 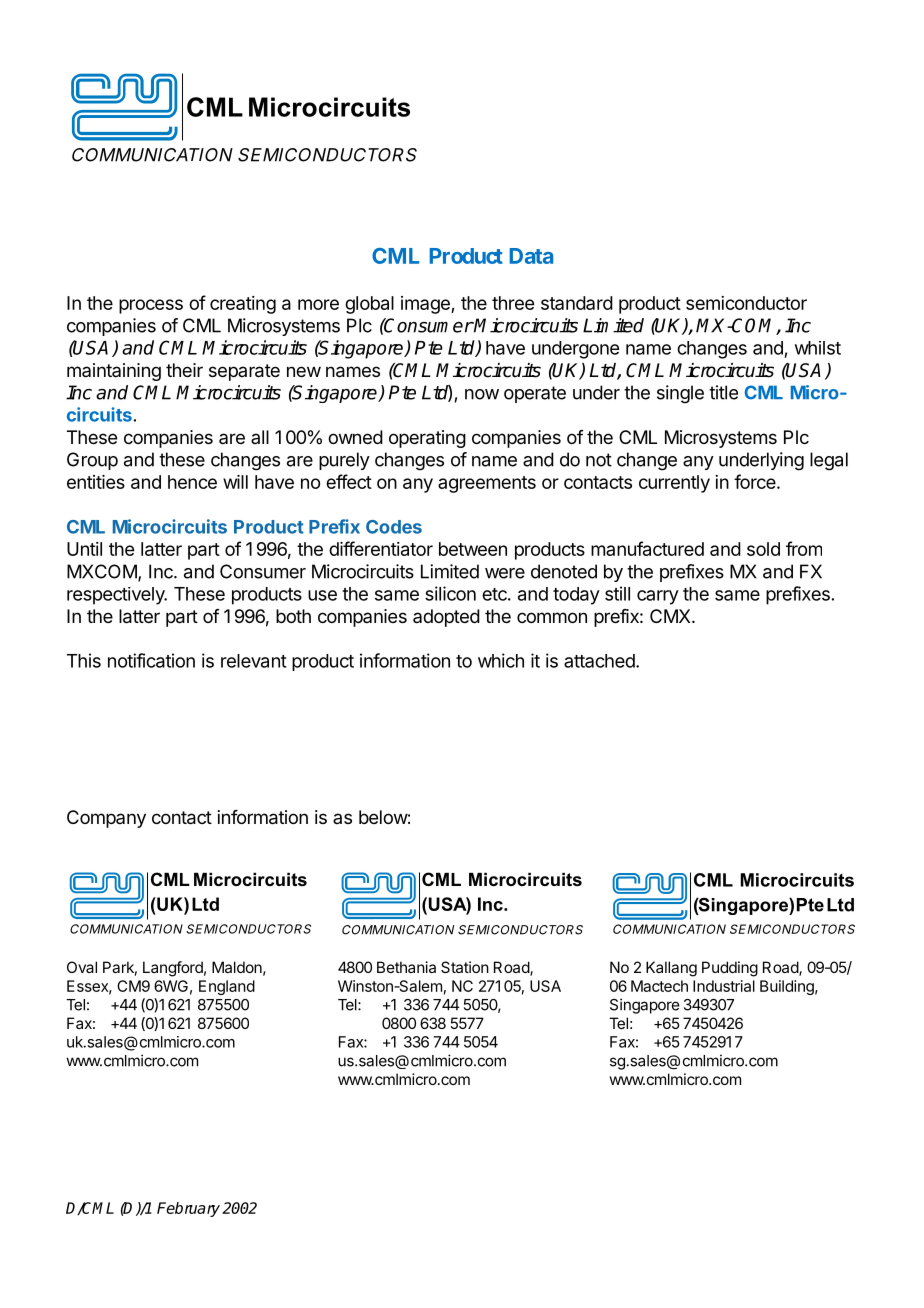 What do you see at coordinates (600, 661) in the document?
I see `attached` at bounding box center [600, 661].
